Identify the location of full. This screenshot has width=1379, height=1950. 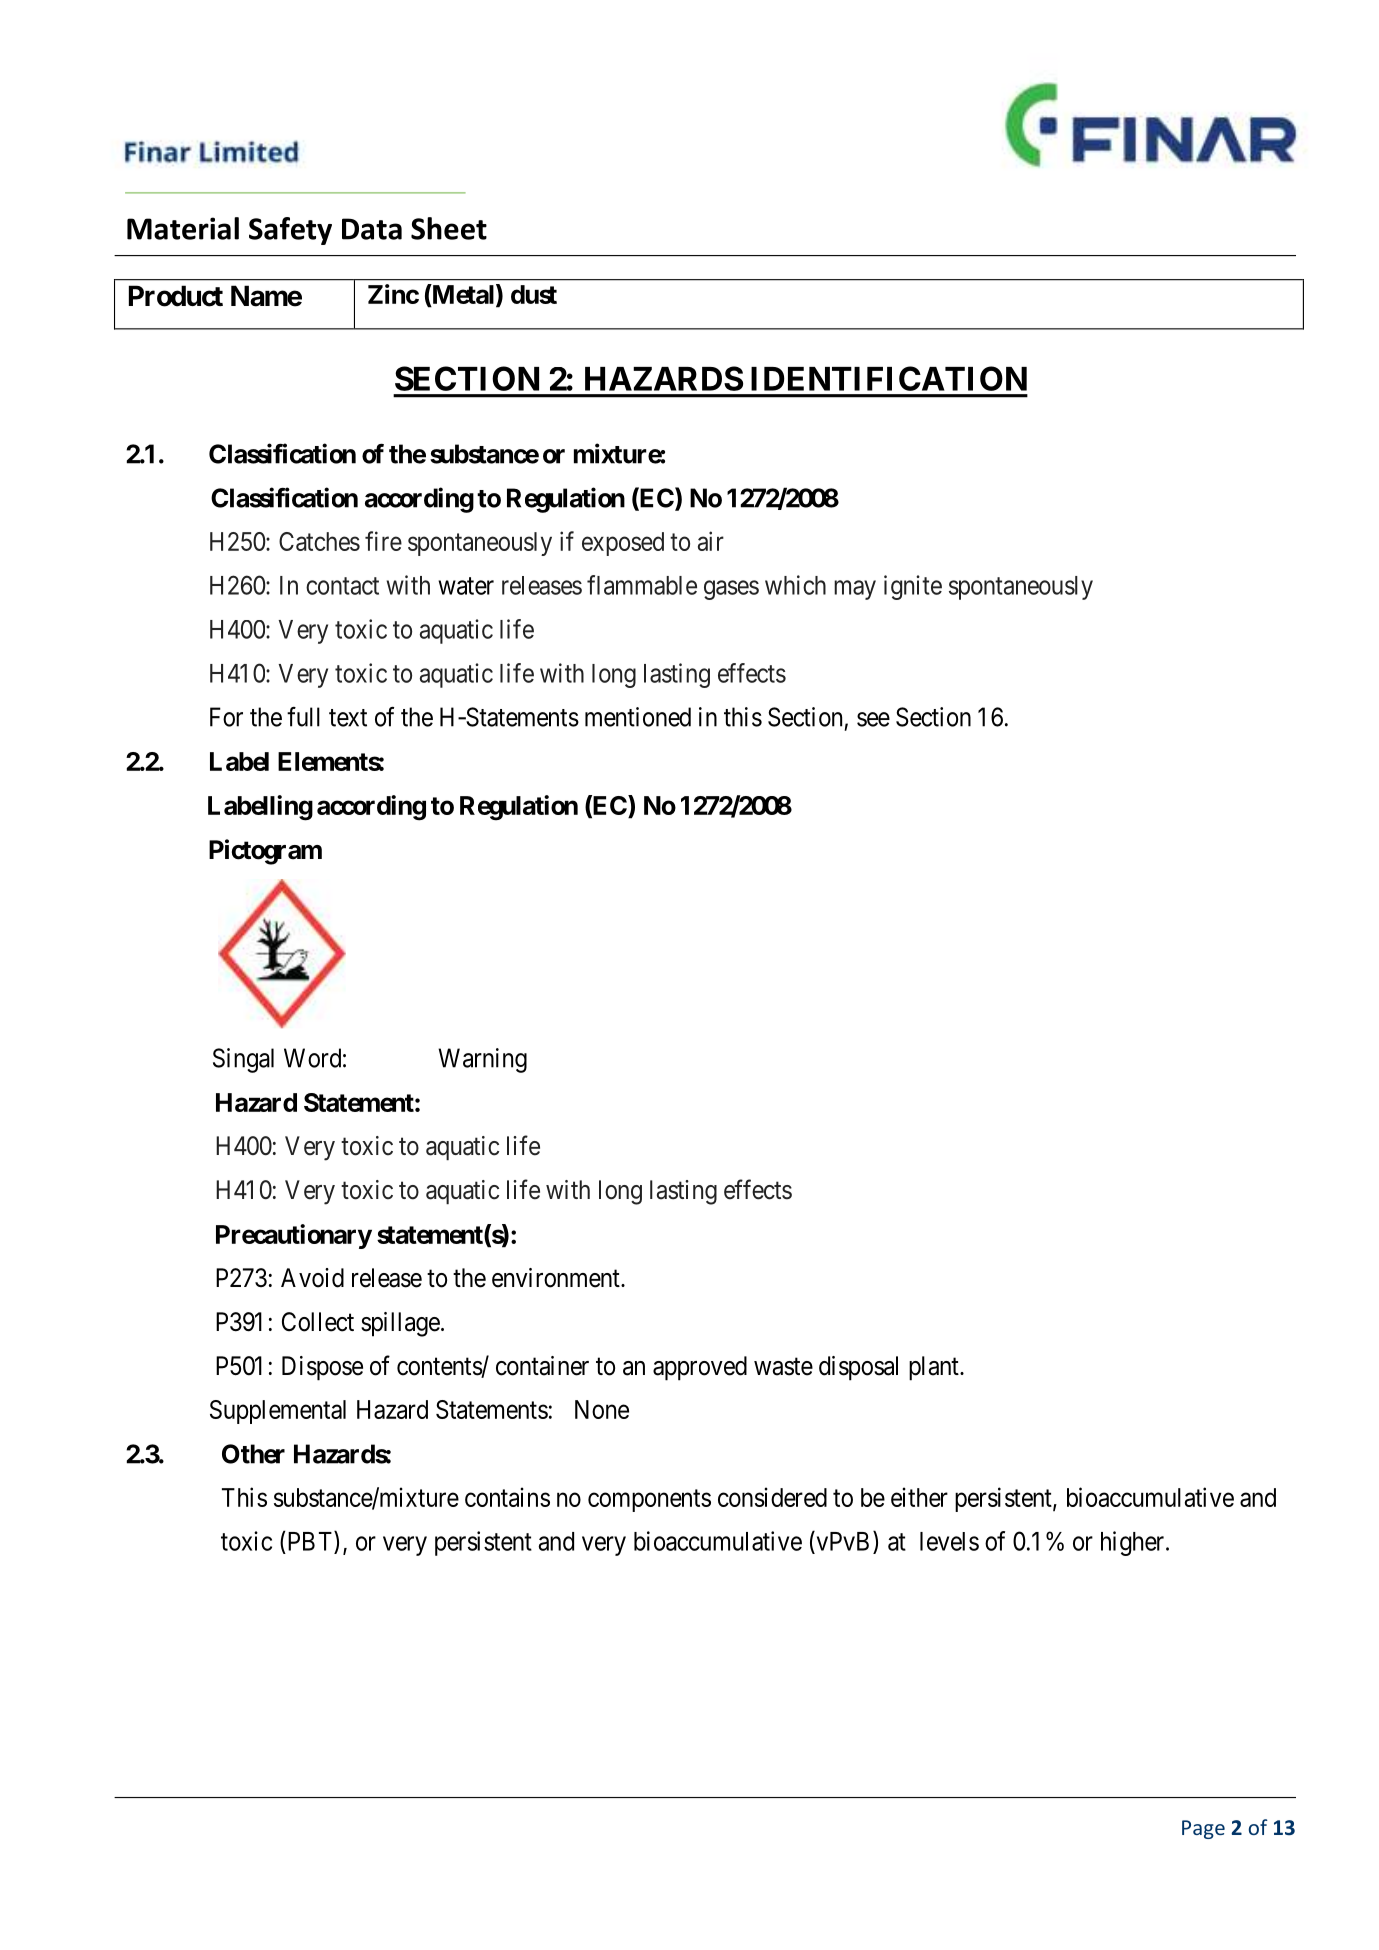
(303, 717).
